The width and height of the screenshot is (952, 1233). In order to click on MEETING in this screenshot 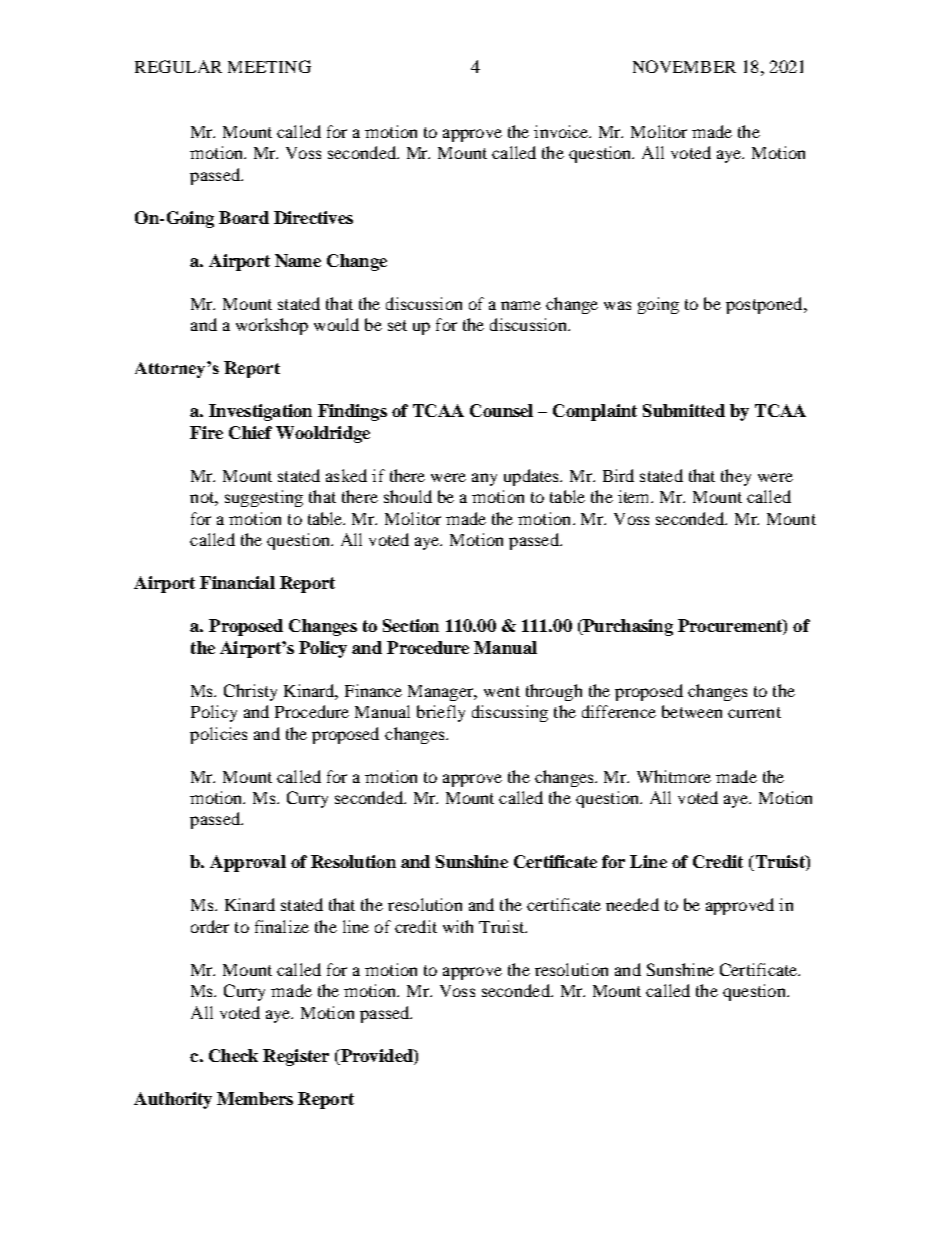, I will do `click(269, 66)`.
